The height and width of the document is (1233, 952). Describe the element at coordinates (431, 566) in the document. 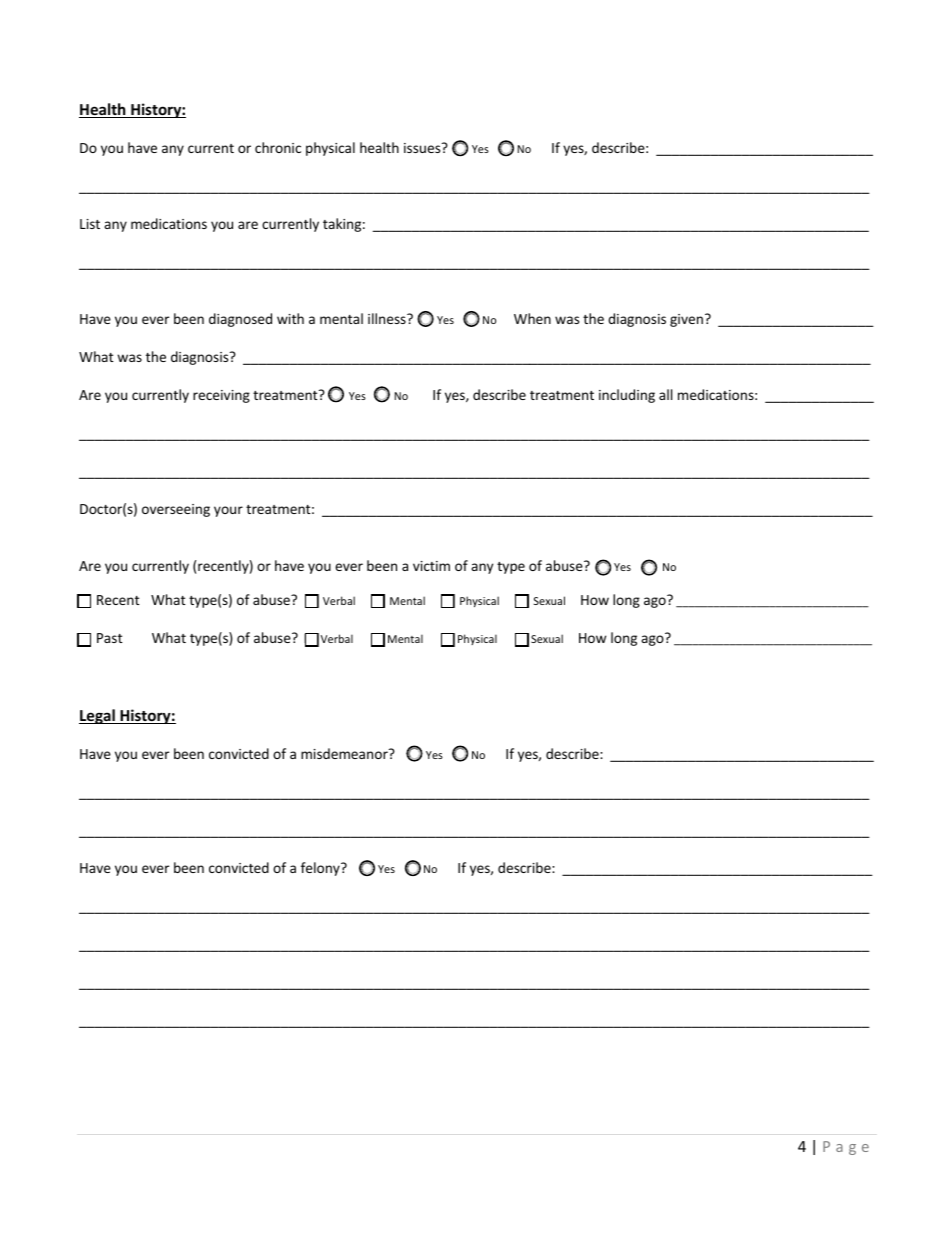

I see `victim` at that location.
